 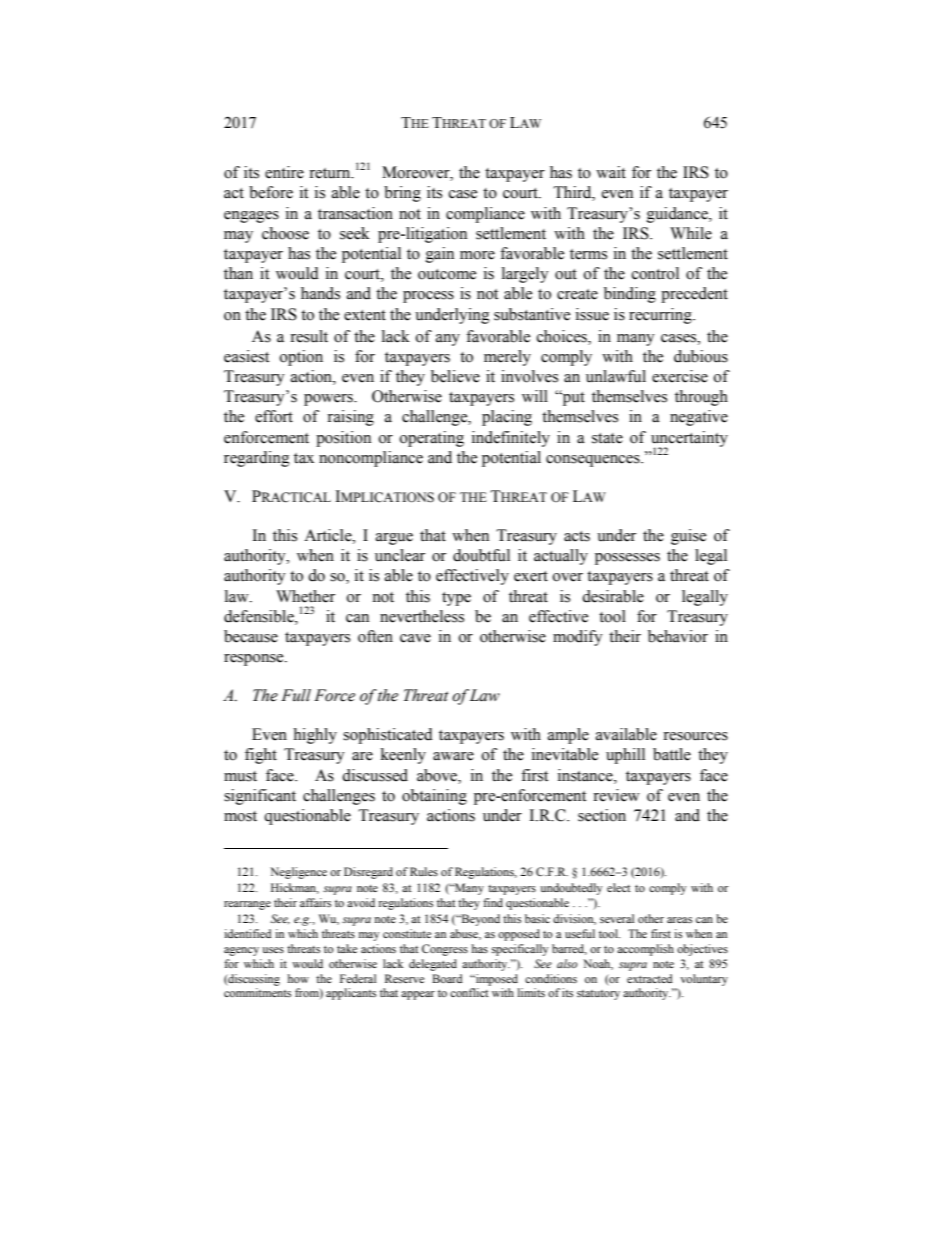 I want to click on battle, so click(x=672, y=754).
